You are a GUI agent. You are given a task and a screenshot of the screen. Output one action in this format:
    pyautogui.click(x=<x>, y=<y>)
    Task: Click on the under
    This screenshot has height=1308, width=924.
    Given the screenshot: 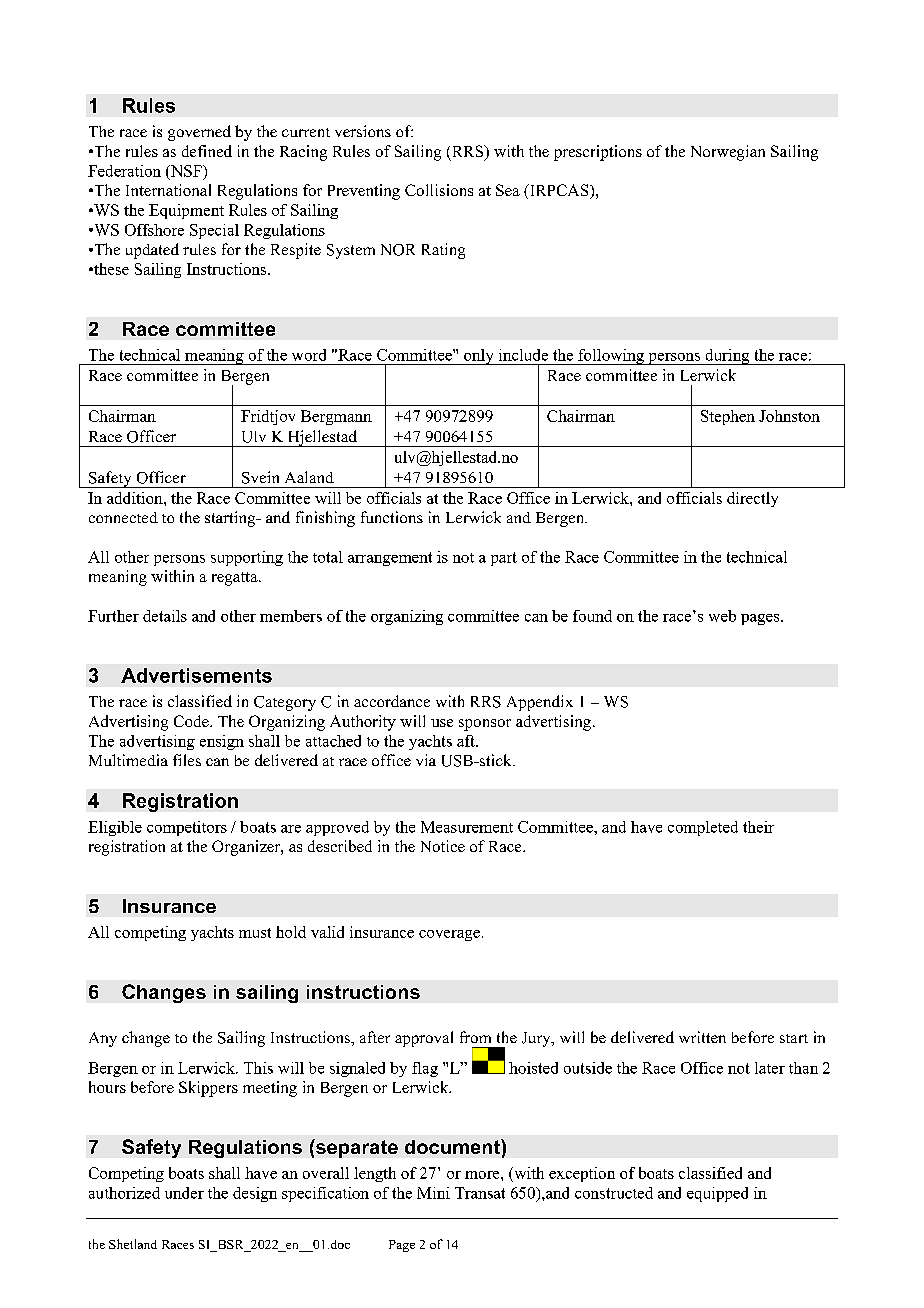 What is the action you would take?
    pyautogui.click(x=184, y=1193)
